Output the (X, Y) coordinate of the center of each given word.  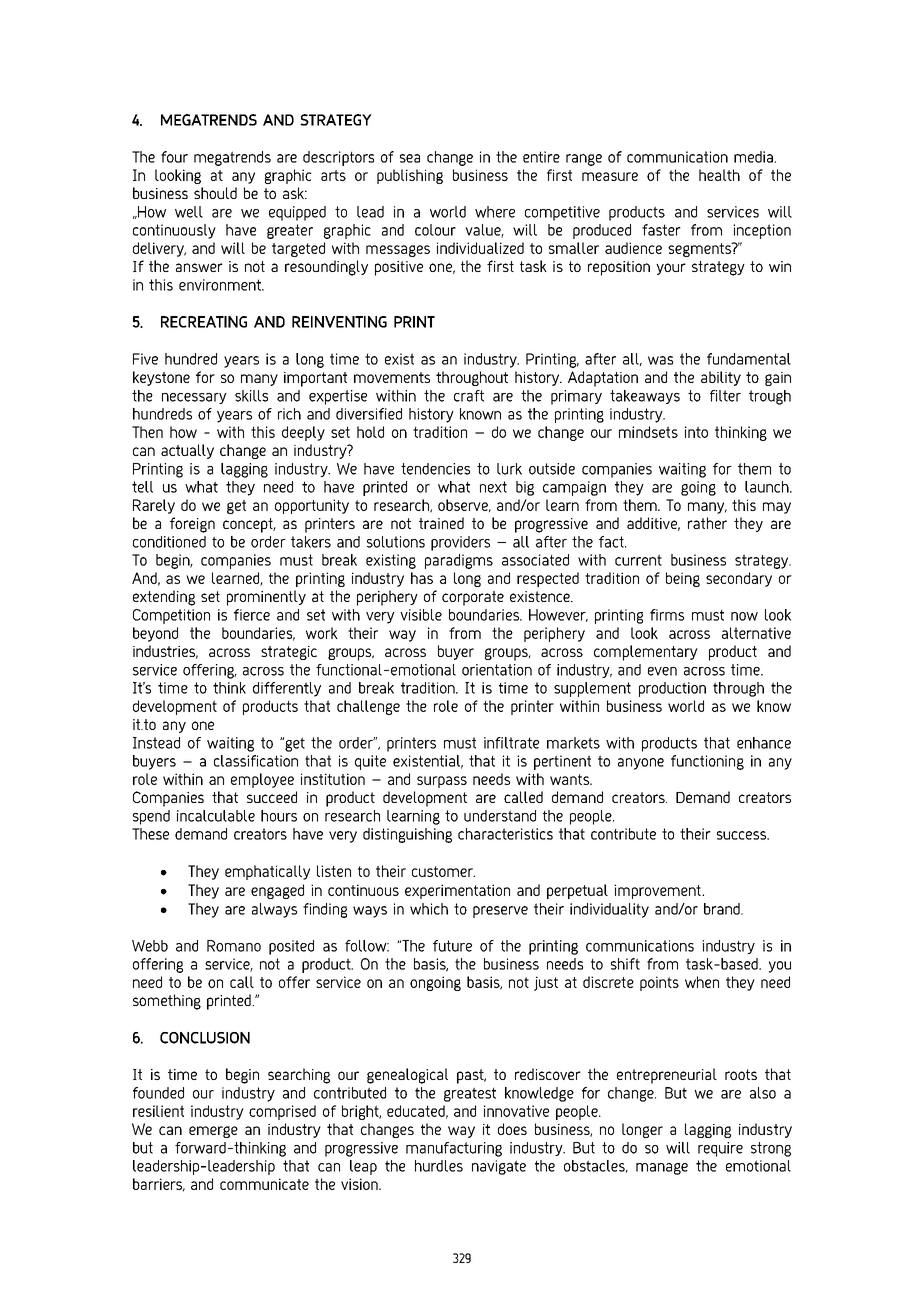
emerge (213, 1132)
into (696, 432)
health (719, 175)
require (720, 1149)
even (662, 671)
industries (165, 652)
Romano (234, 946)
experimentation (457, 891)
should (215, 193)
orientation (497, 670)
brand (723, 909)
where (495, 212)
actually (187, 451)
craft (469, 396)
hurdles (439, 1166)
